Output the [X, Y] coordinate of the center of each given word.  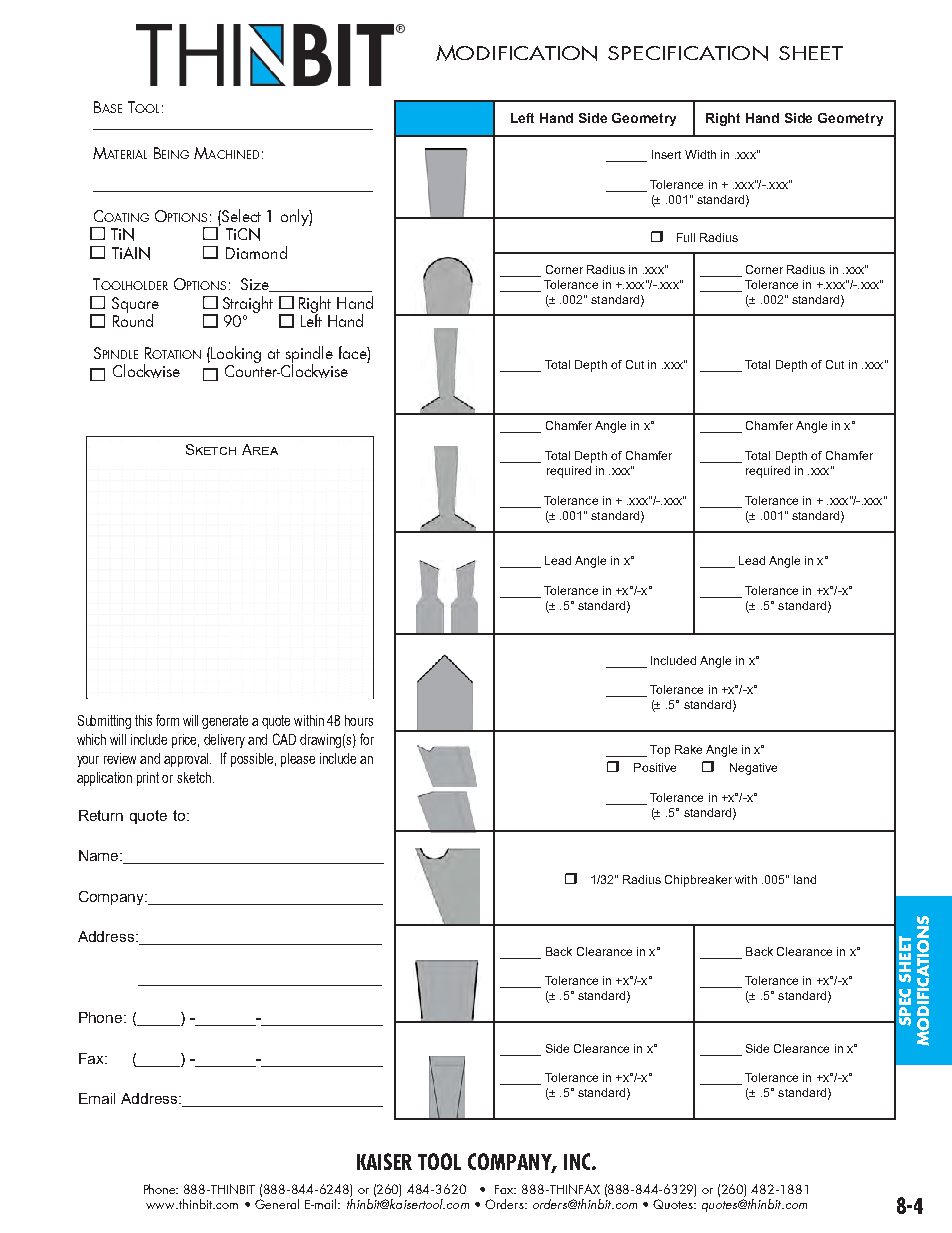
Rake [688, 749]
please [298, 760]
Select [240, 215]
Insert [666, 154]
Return [101, 815]
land [805, 879]
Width [700, 154]
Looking [236, 354]
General [277, 1204]
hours [359, 720]
